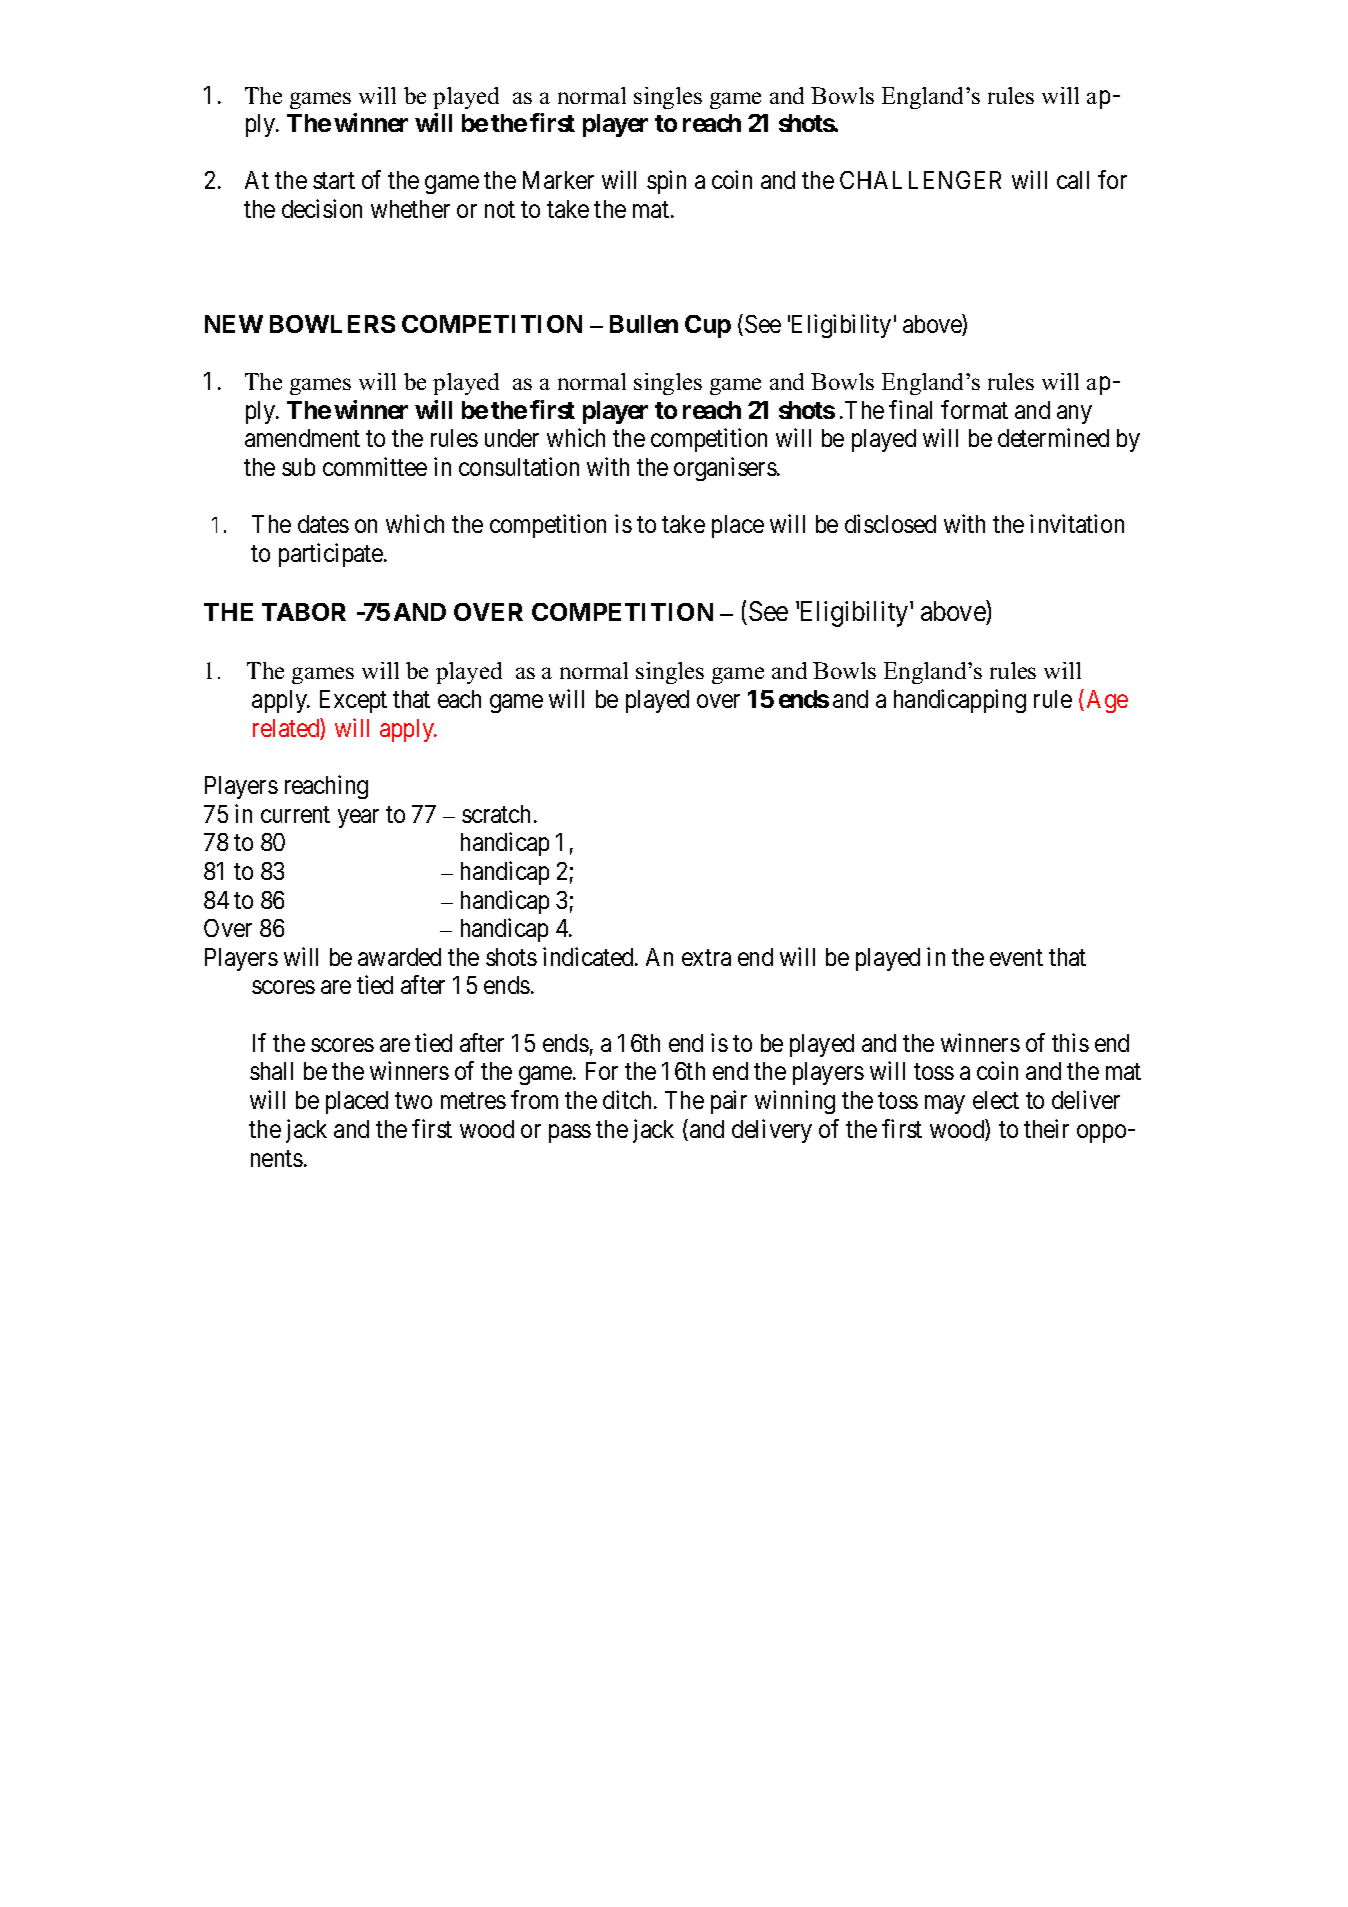 Image resolution: width=1348 pixels, height=1907 pixels. Describe the element at coordinates (706, 957) in the screenshot. I see `extra` at that location.
